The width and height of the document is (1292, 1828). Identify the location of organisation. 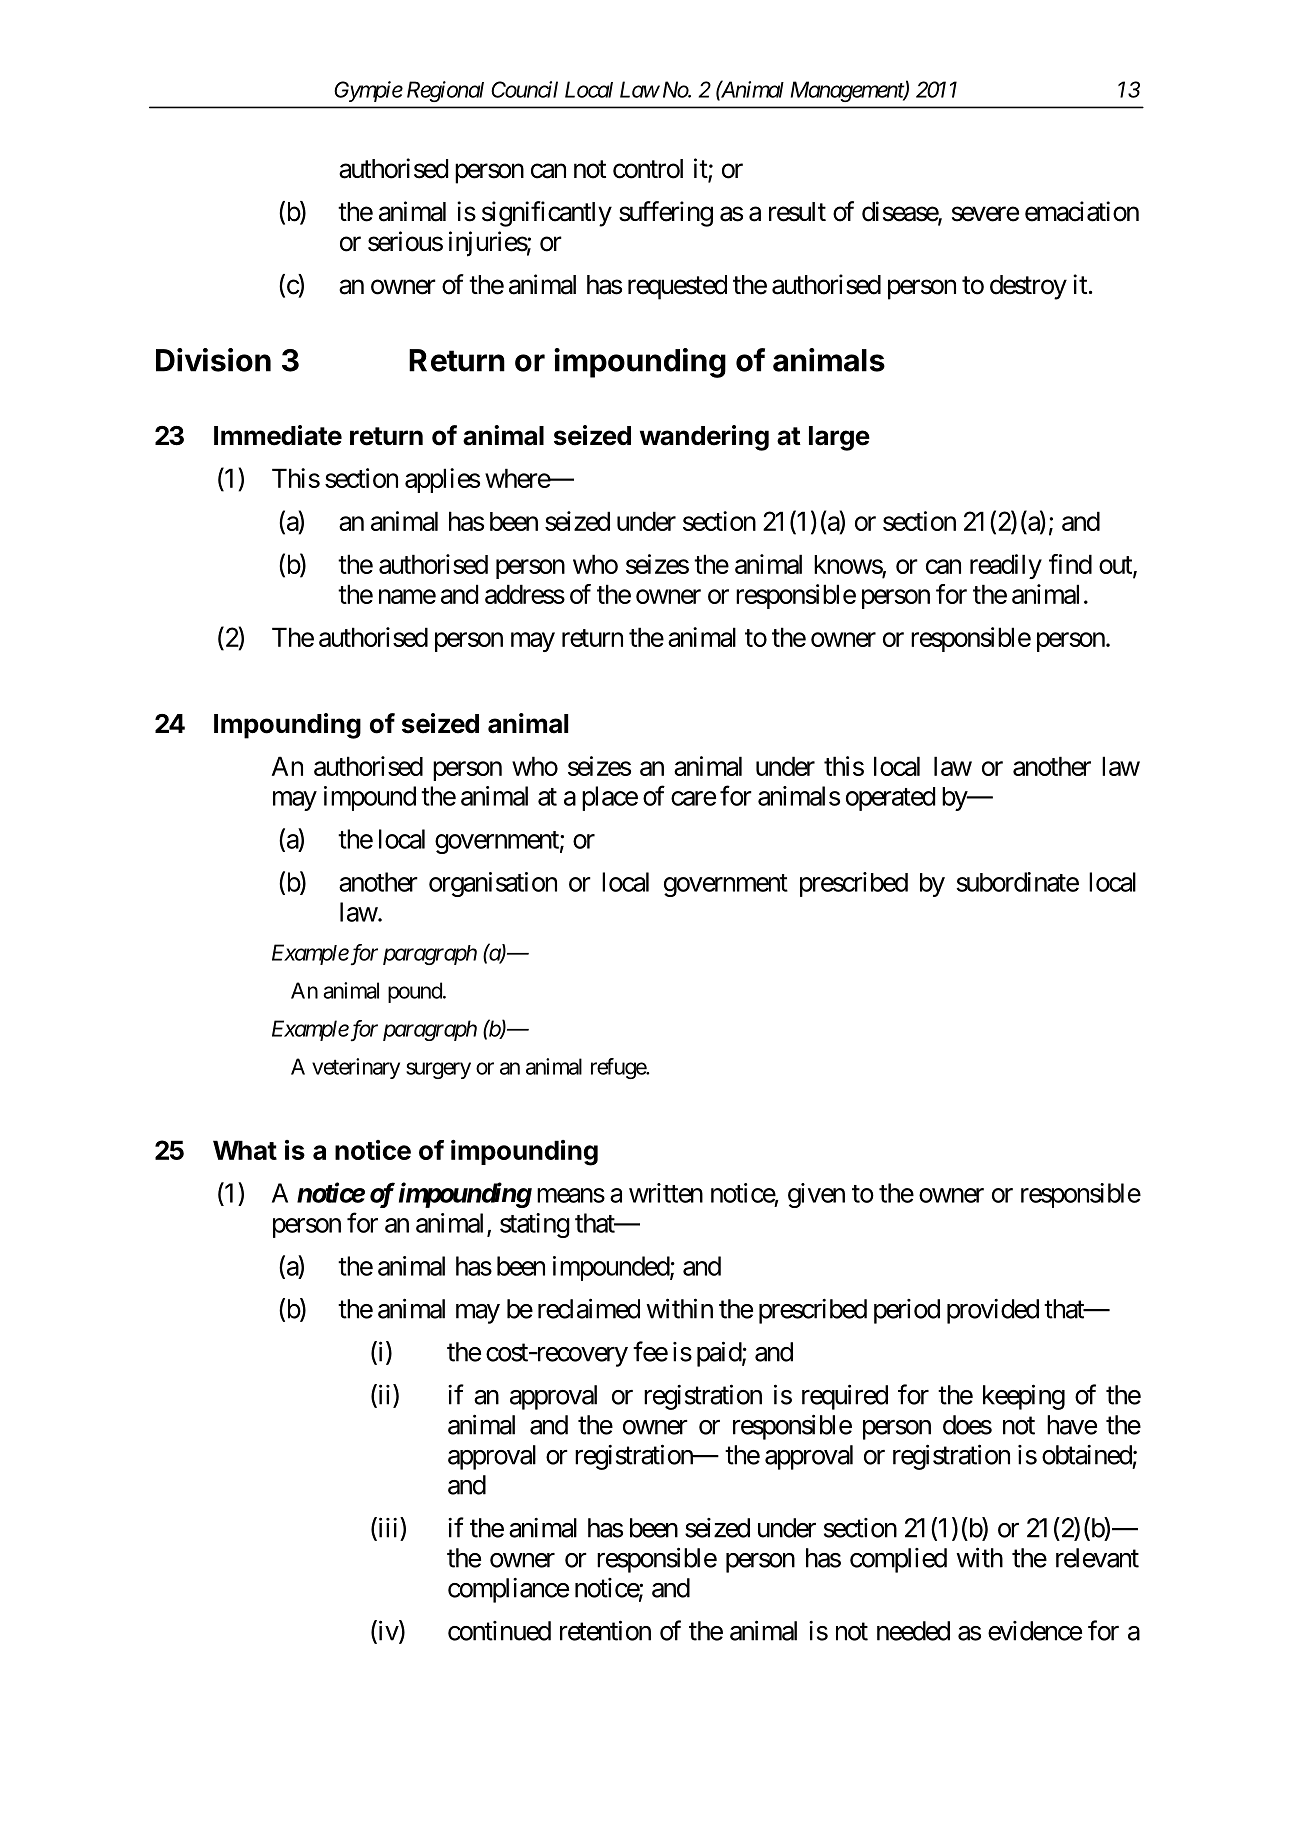
(493, 884).
